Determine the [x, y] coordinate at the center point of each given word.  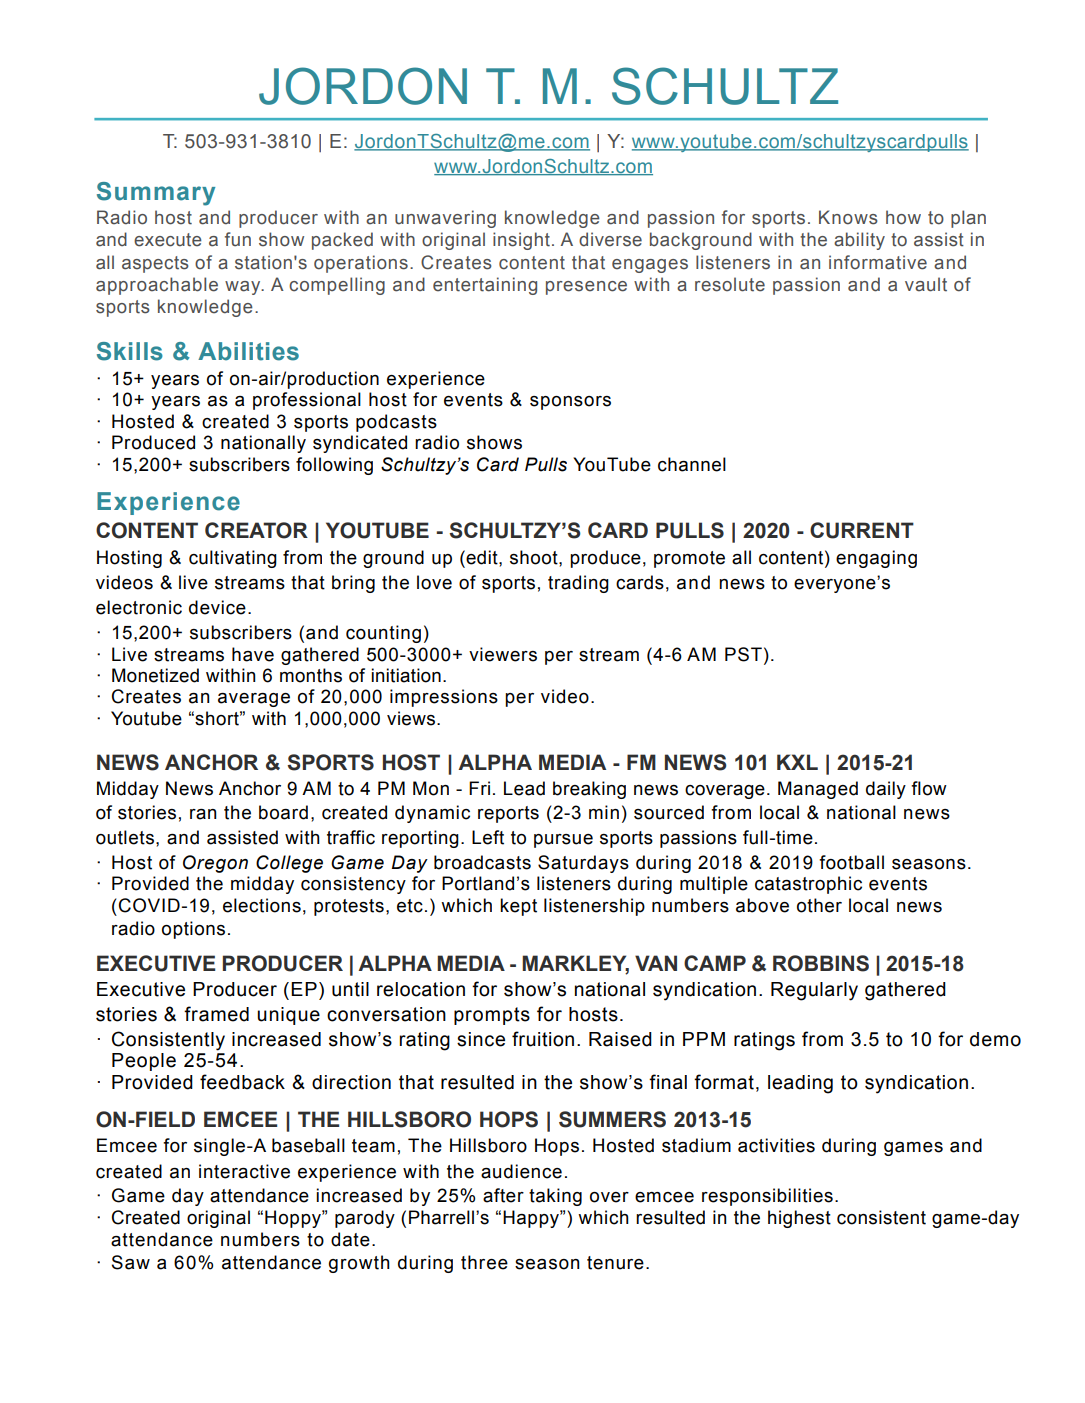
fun [238, 239]
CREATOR [256, 530]
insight [521, 241]
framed [216, 1014]
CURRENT [862, 530]
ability [859, 241]
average [254, 700]
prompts [492, 1016]
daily [886, 790]
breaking [589, 790]
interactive [244, 1171]
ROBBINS [821, 963]
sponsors [570, 403]
